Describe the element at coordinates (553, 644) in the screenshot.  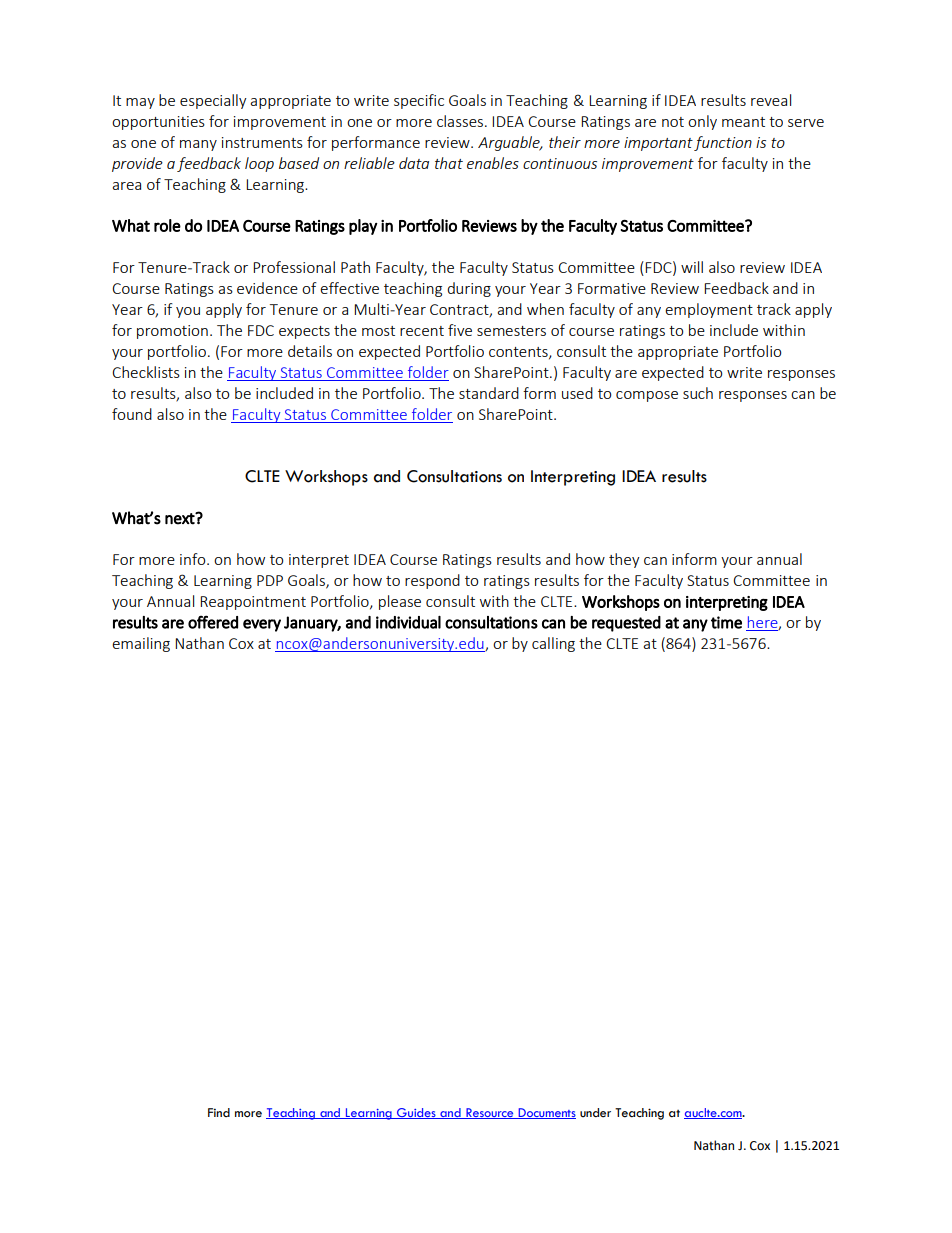
I see `calling` at that location.
